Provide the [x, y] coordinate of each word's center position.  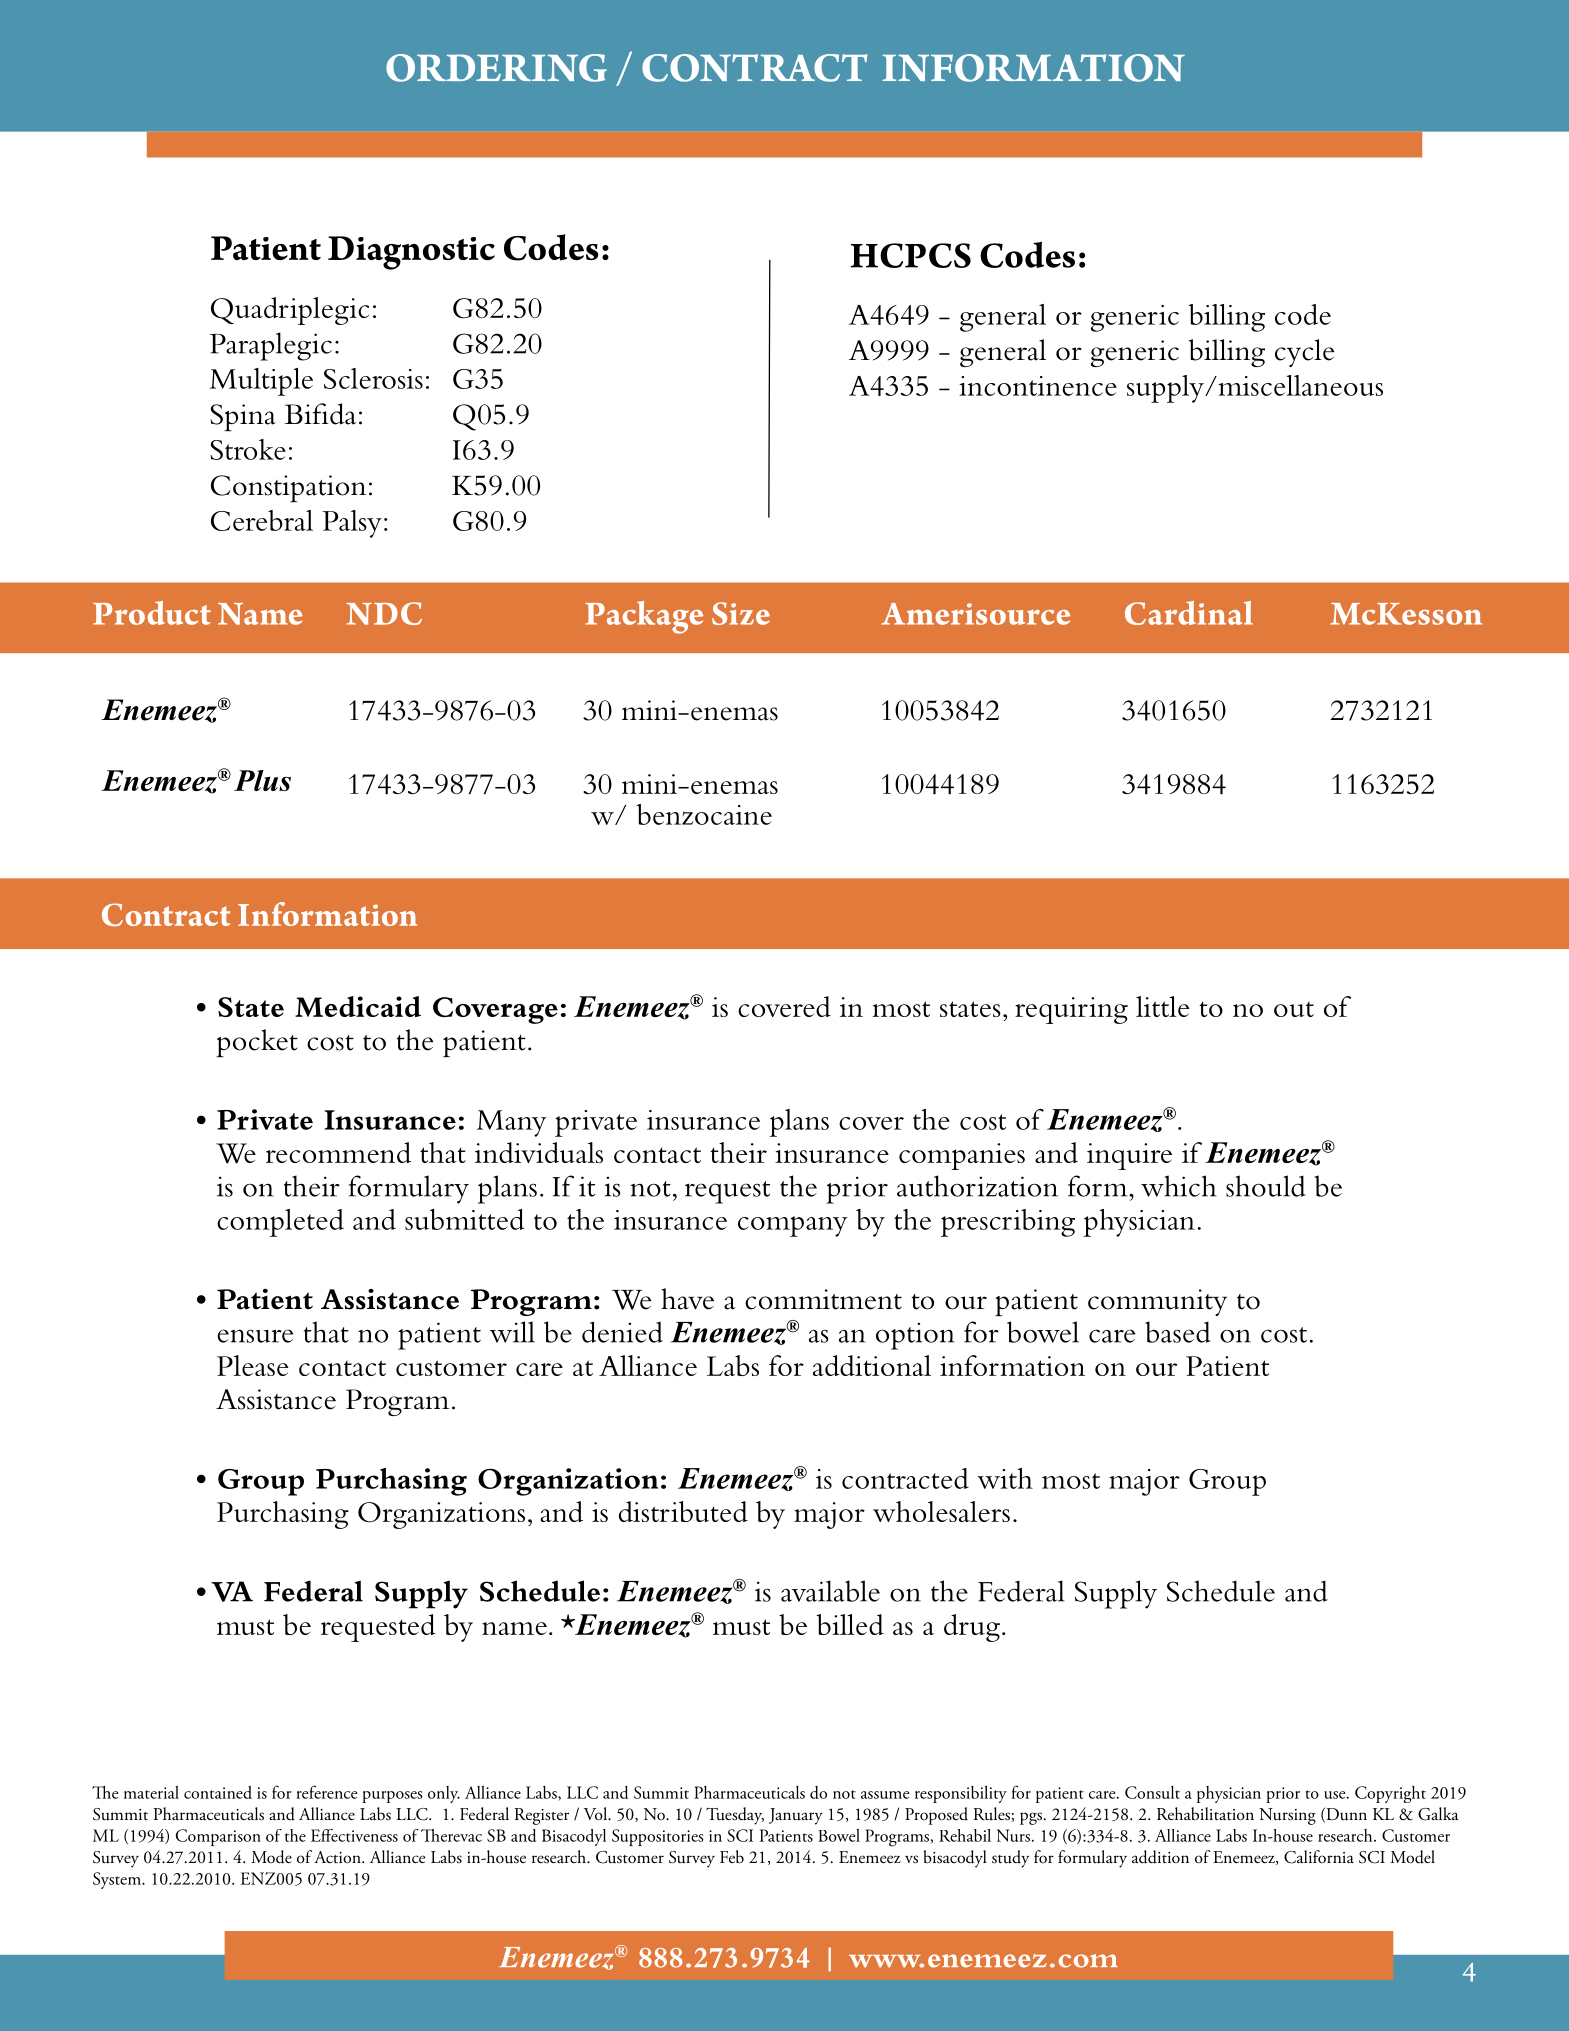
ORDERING [496, 68]
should [1266, 1186]
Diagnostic [411, 253]
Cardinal [1189, 613]
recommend [338, 1152]
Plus [262, 780]
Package [644, 617]
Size [741, 613]
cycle [1304, 353]
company [792, 1226]
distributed [683, 1511]
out [1294, 1009]
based [1178, 1332]
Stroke [248, 449]
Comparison [218, 1837]
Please [253, 1365]
